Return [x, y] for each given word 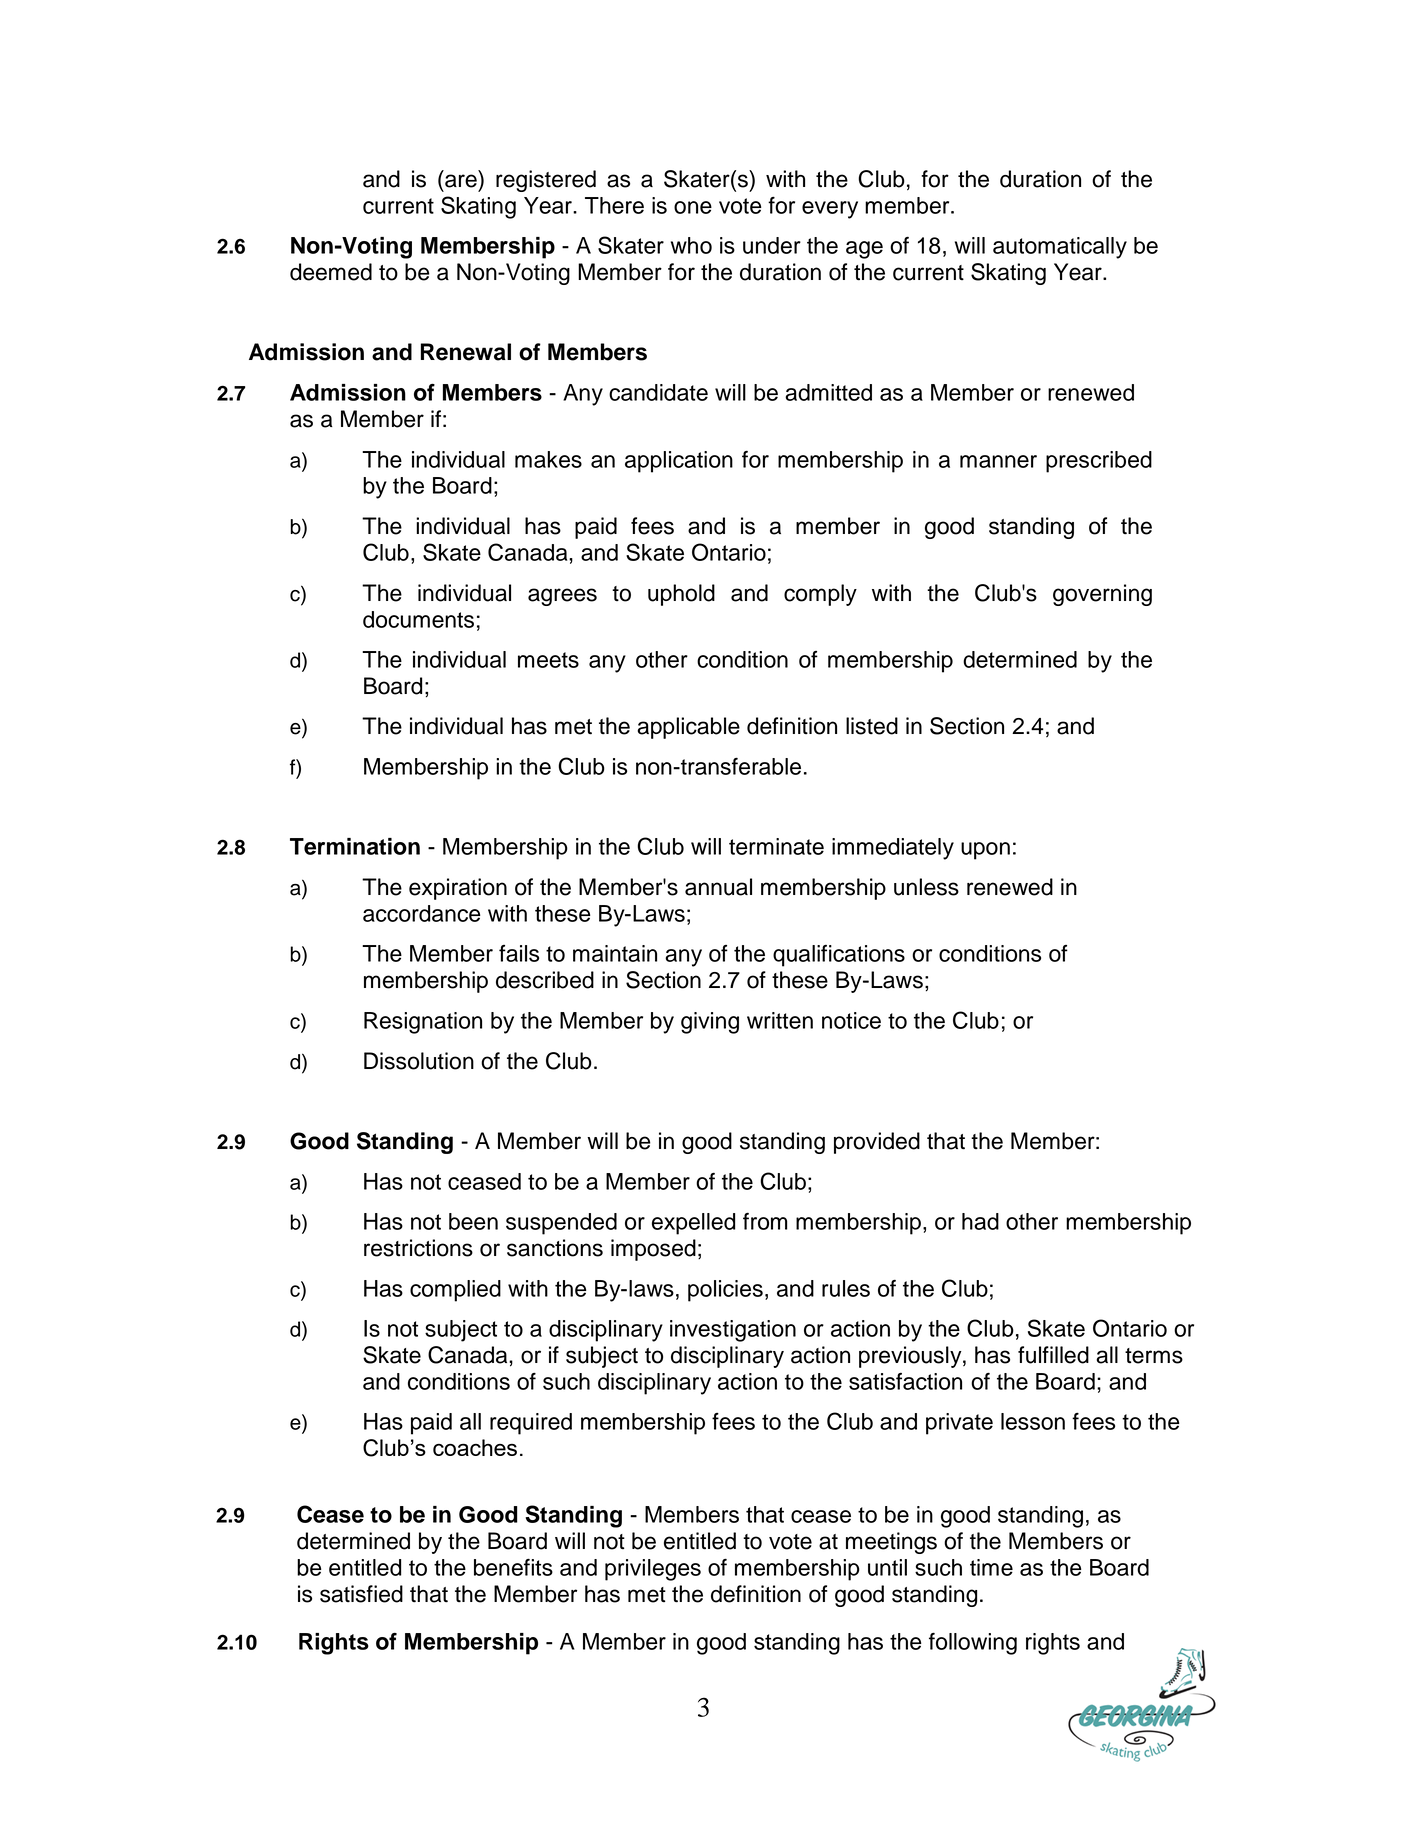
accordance [422, 913]
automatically [1060, 248]
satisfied [361, 1594]
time [991, 1567]
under [772, 245]
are [461, 181]
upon [985, 851]
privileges [653, 1570]
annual [718, 887]
